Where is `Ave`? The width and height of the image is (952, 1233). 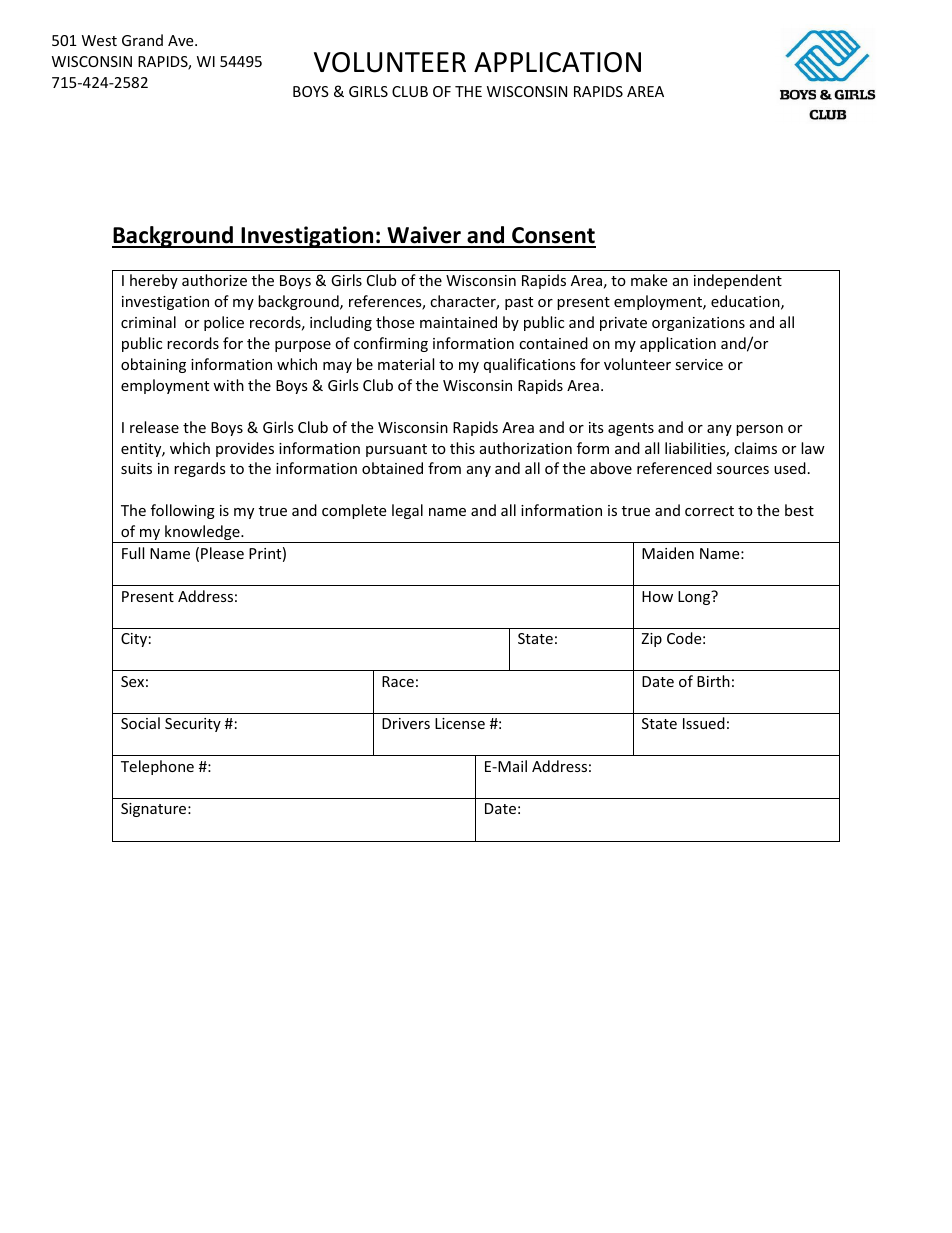 Ave is located at coordinates (182, 40).
